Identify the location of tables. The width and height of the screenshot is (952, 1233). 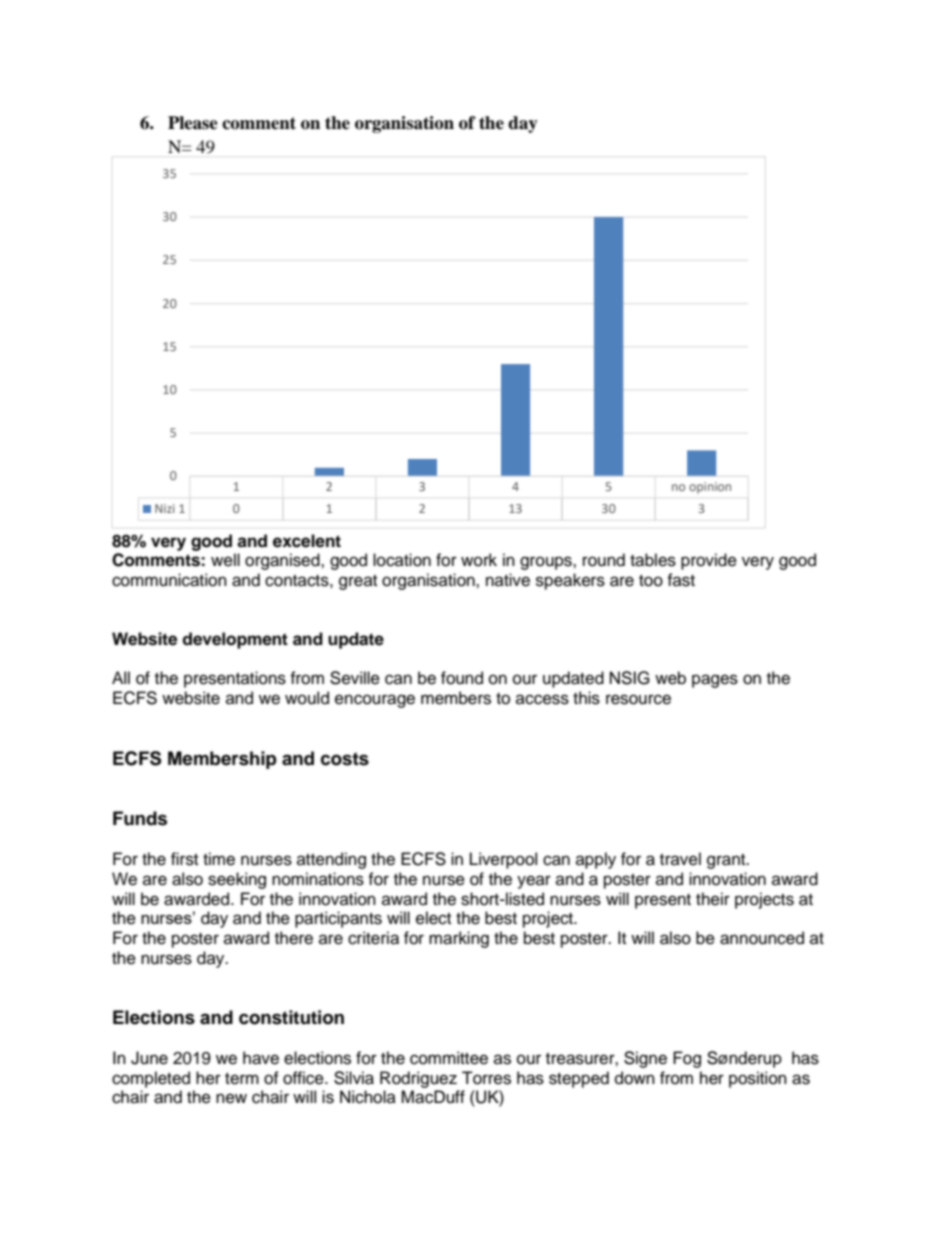
(653, 560).
